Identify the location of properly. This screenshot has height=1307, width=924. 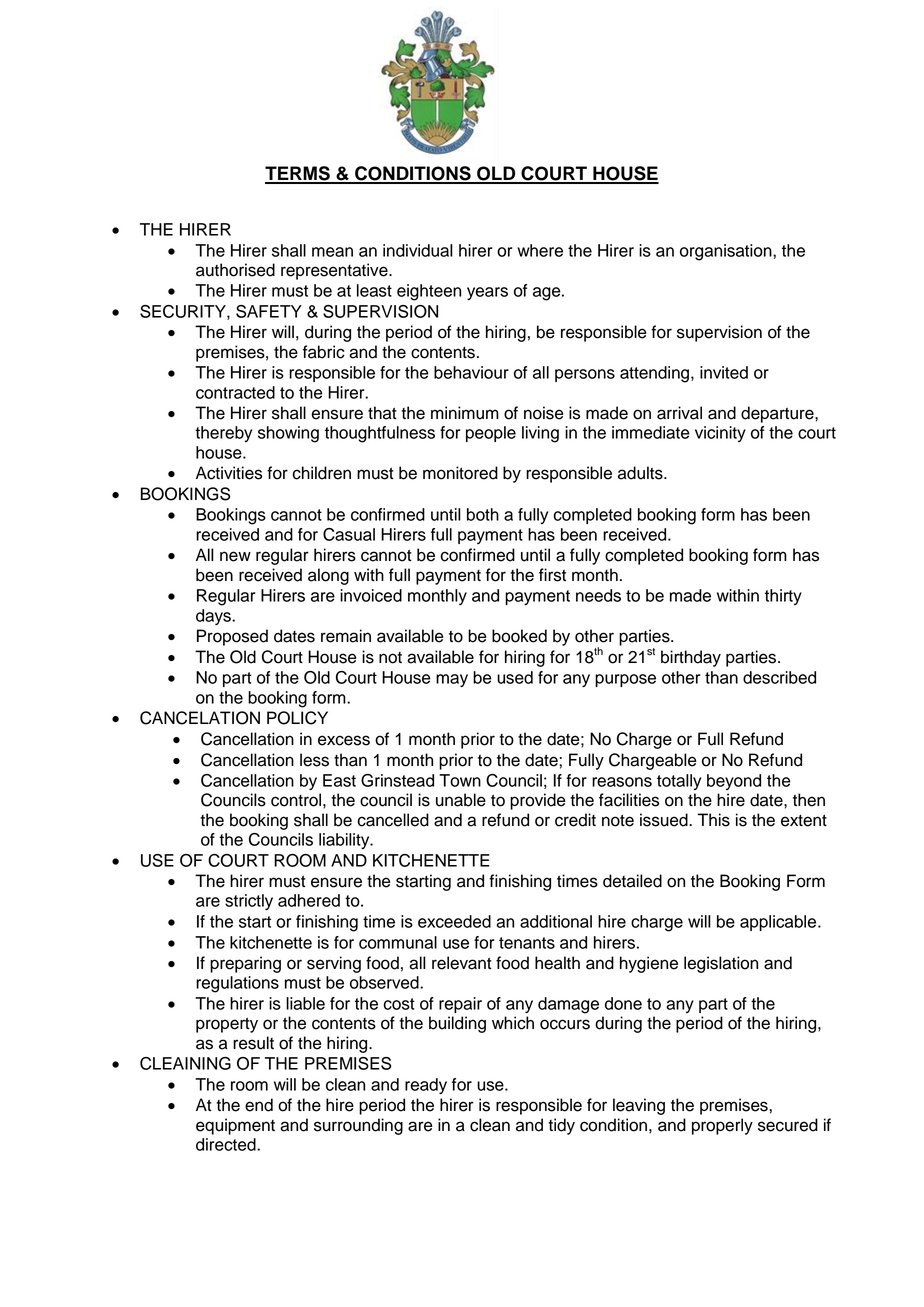
(722, 1126).
